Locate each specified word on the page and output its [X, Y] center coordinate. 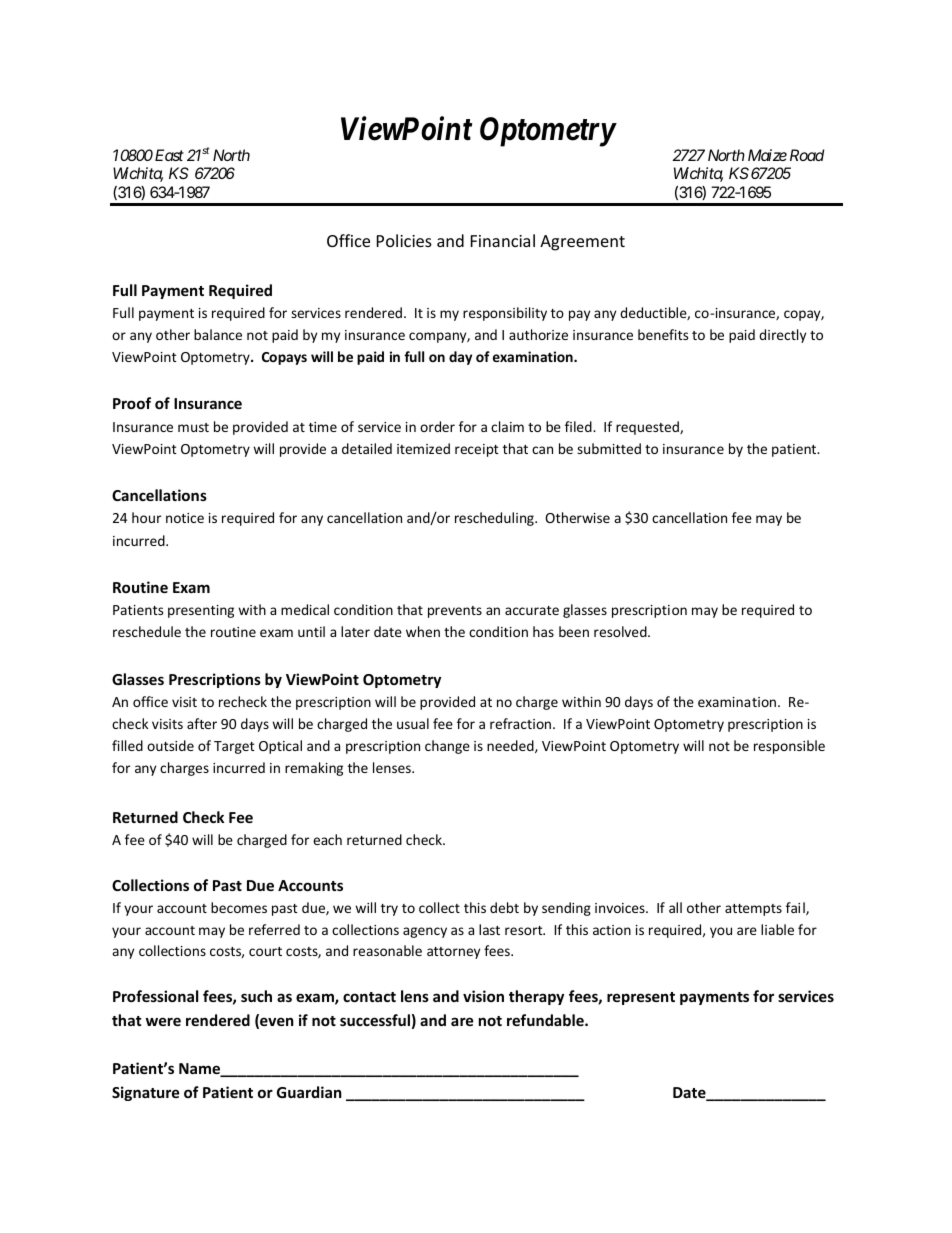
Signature [146, 1093]
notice [185, 518]
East [169, 155]
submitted [609, 448]
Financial [503, 240]
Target [234, 747]
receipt [477, 450]
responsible [789, 747]
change [447, 747]
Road [807, 155]
